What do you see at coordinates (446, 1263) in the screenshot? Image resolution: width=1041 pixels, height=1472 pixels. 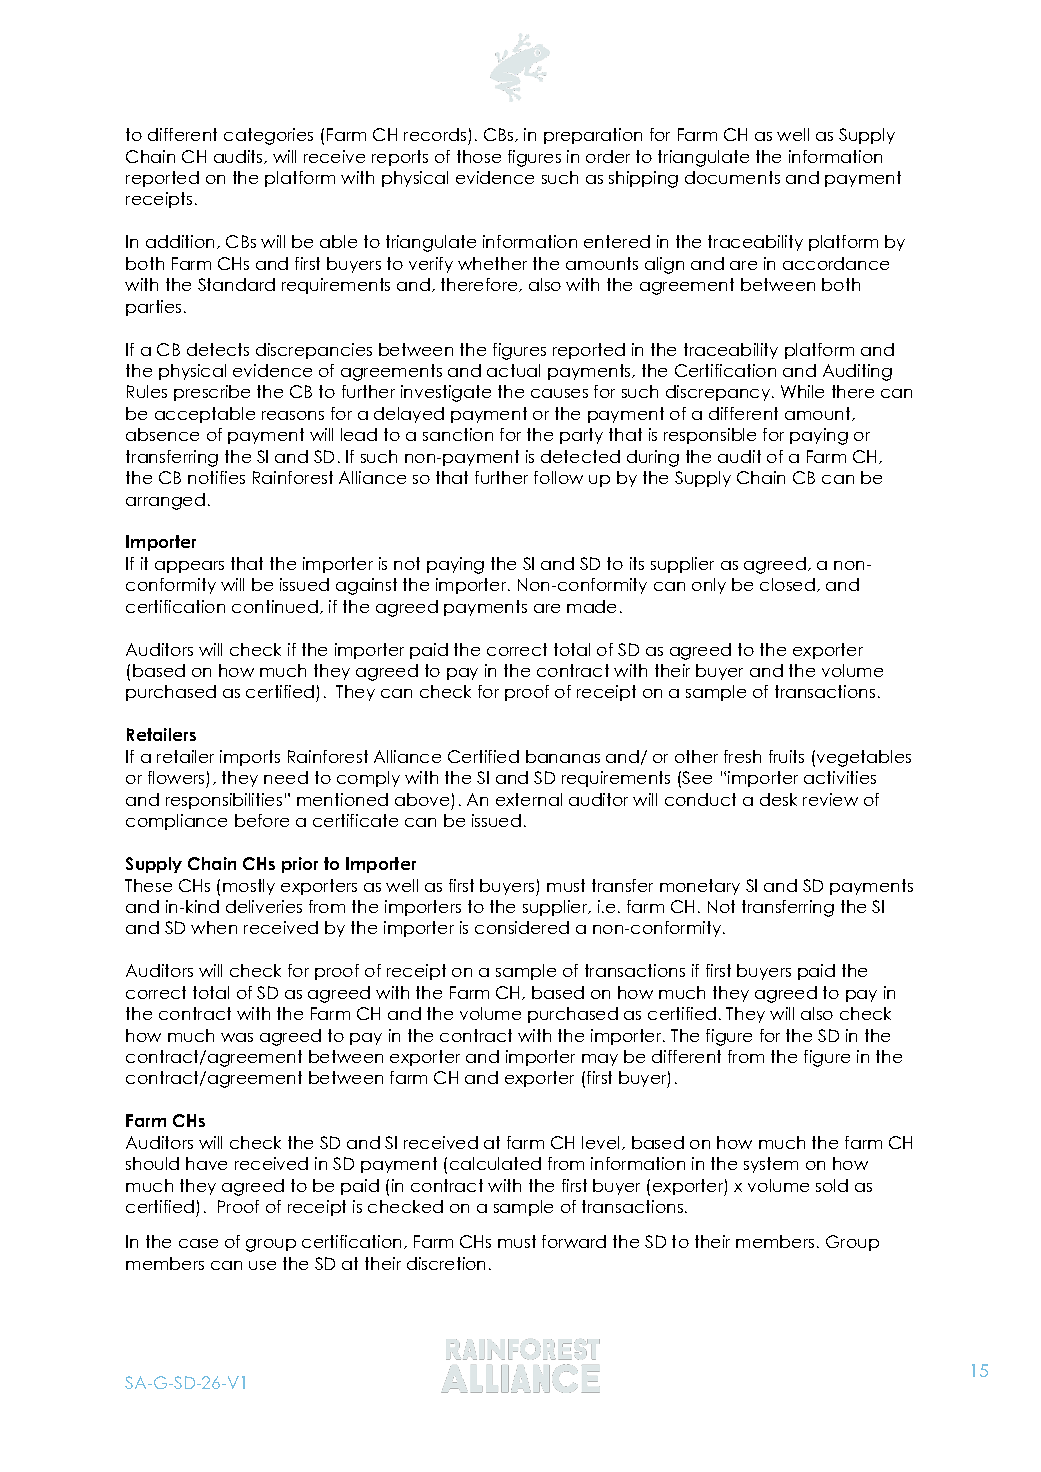 I see `discretion` at bounding box center [446, 1263].
